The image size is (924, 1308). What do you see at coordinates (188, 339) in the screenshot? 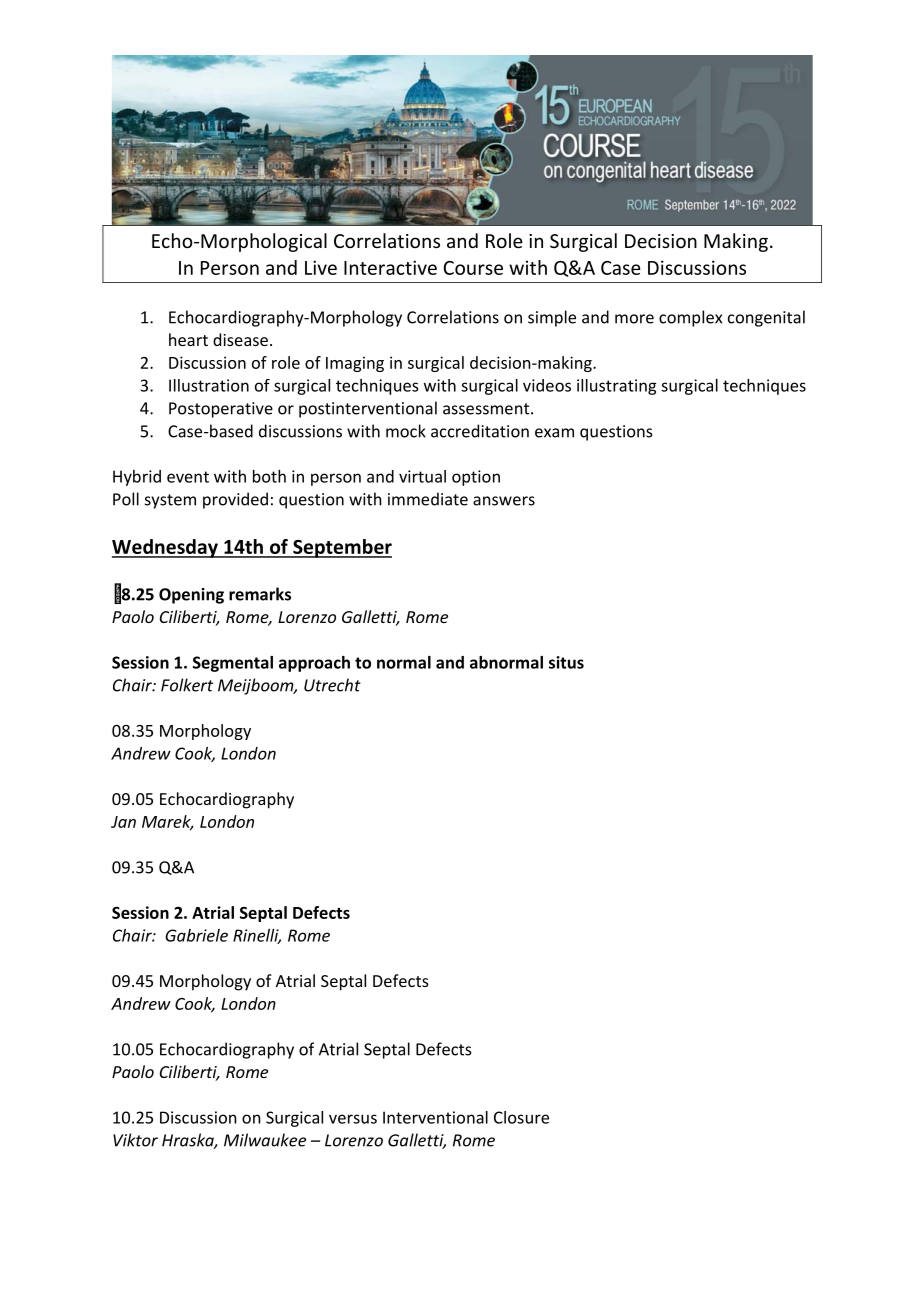
I see `heart` at bounding box center [188, 339].
